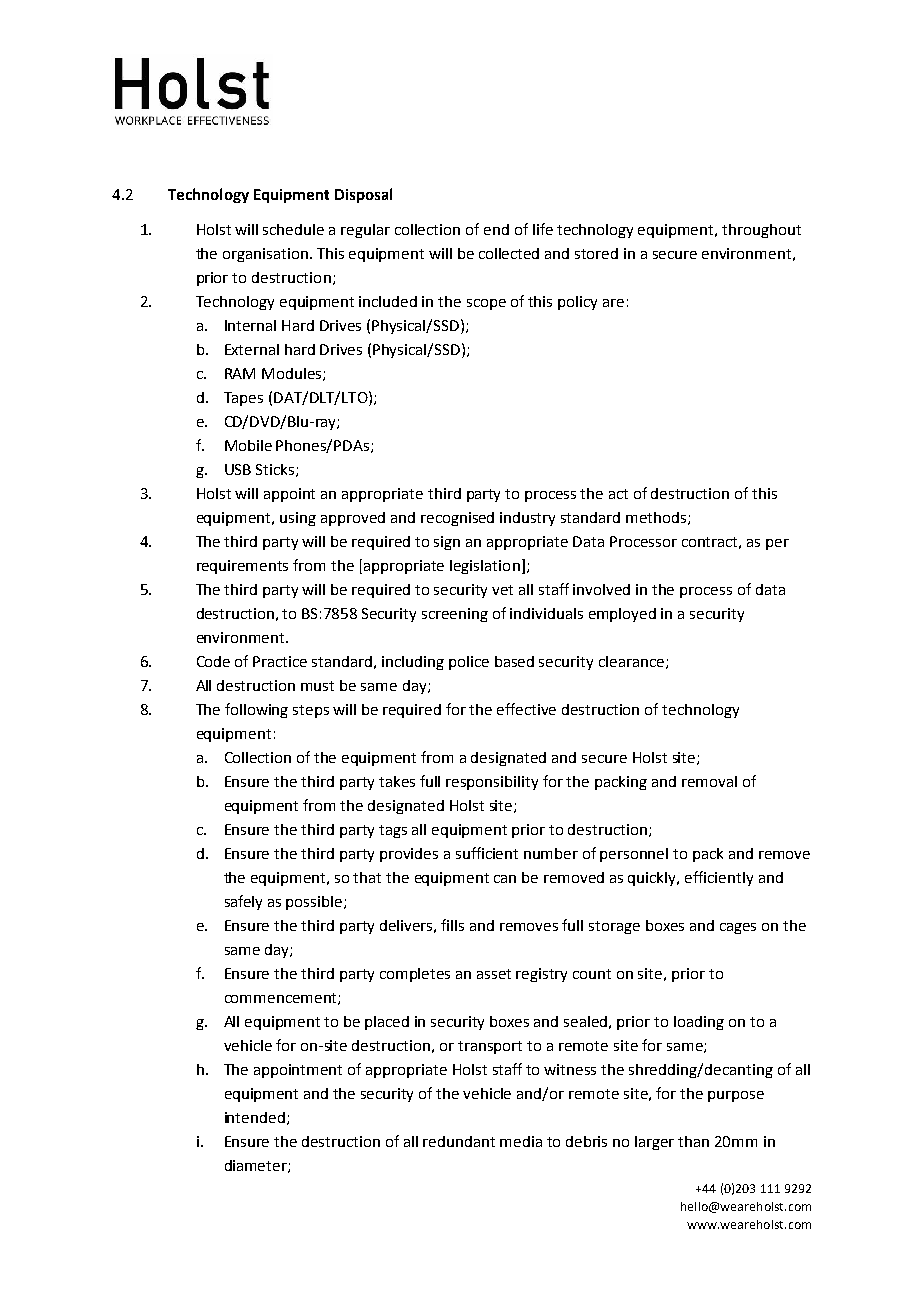  Describe the element at coordinates (761, 231) in the screenshot. I see `throughout` at that location.
